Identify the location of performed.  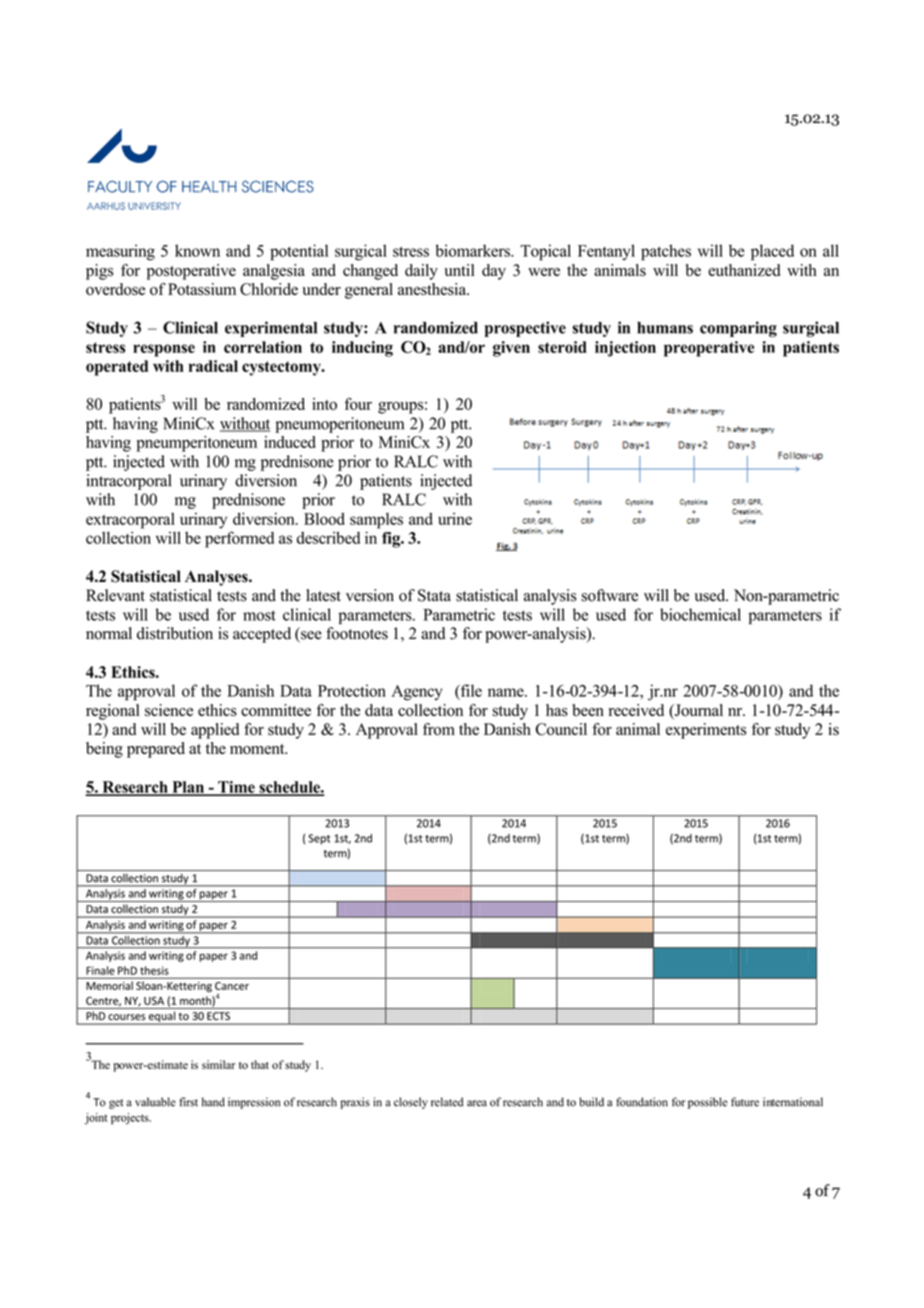
(239, 539).
